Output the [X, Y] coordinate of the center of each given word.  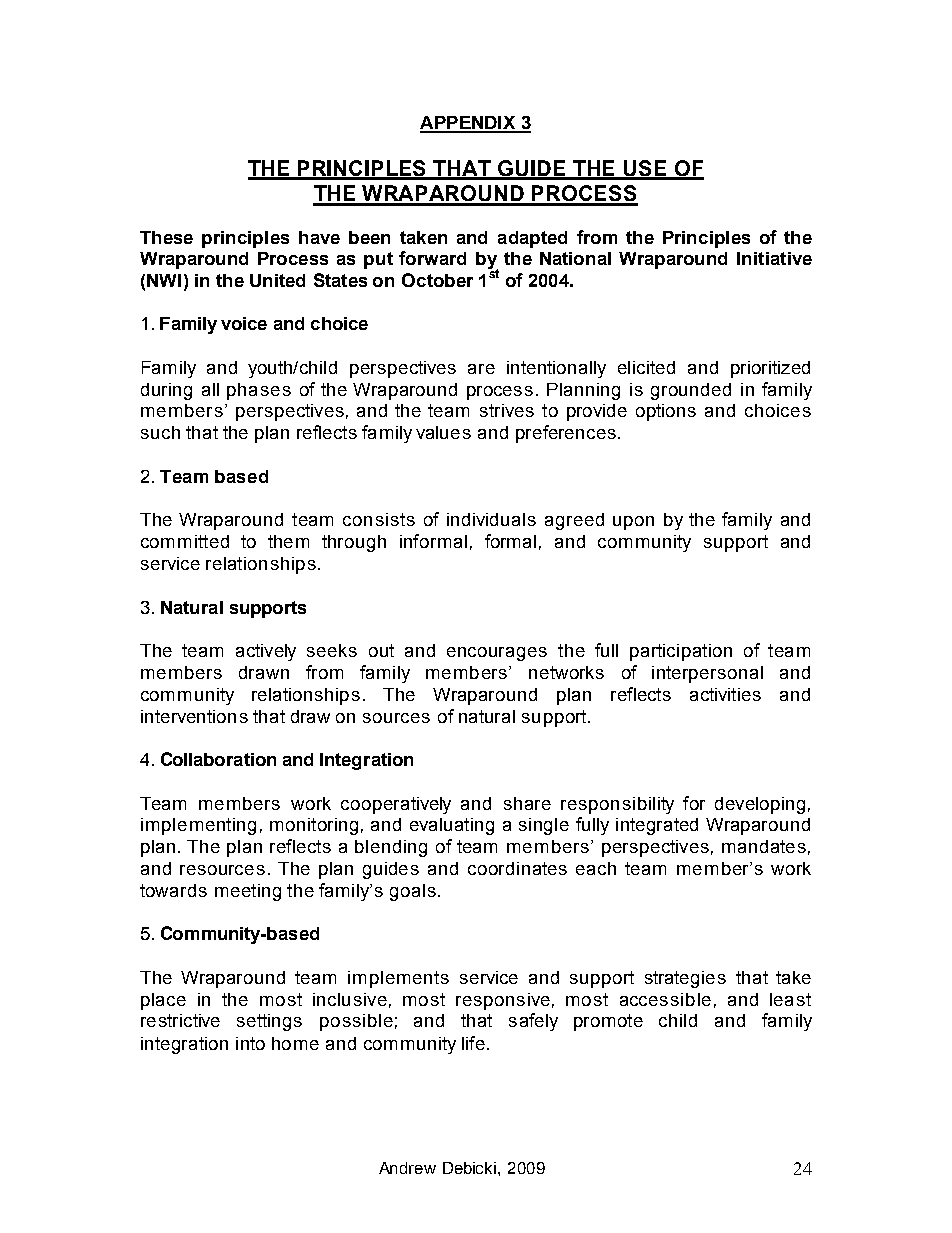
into [250, 1043]
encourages [497, 654]
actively [266, 652]
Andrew [407, 1168]
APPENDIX [469, 124]
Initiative [774, 258]
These [166, 237]
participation [681, 652]
